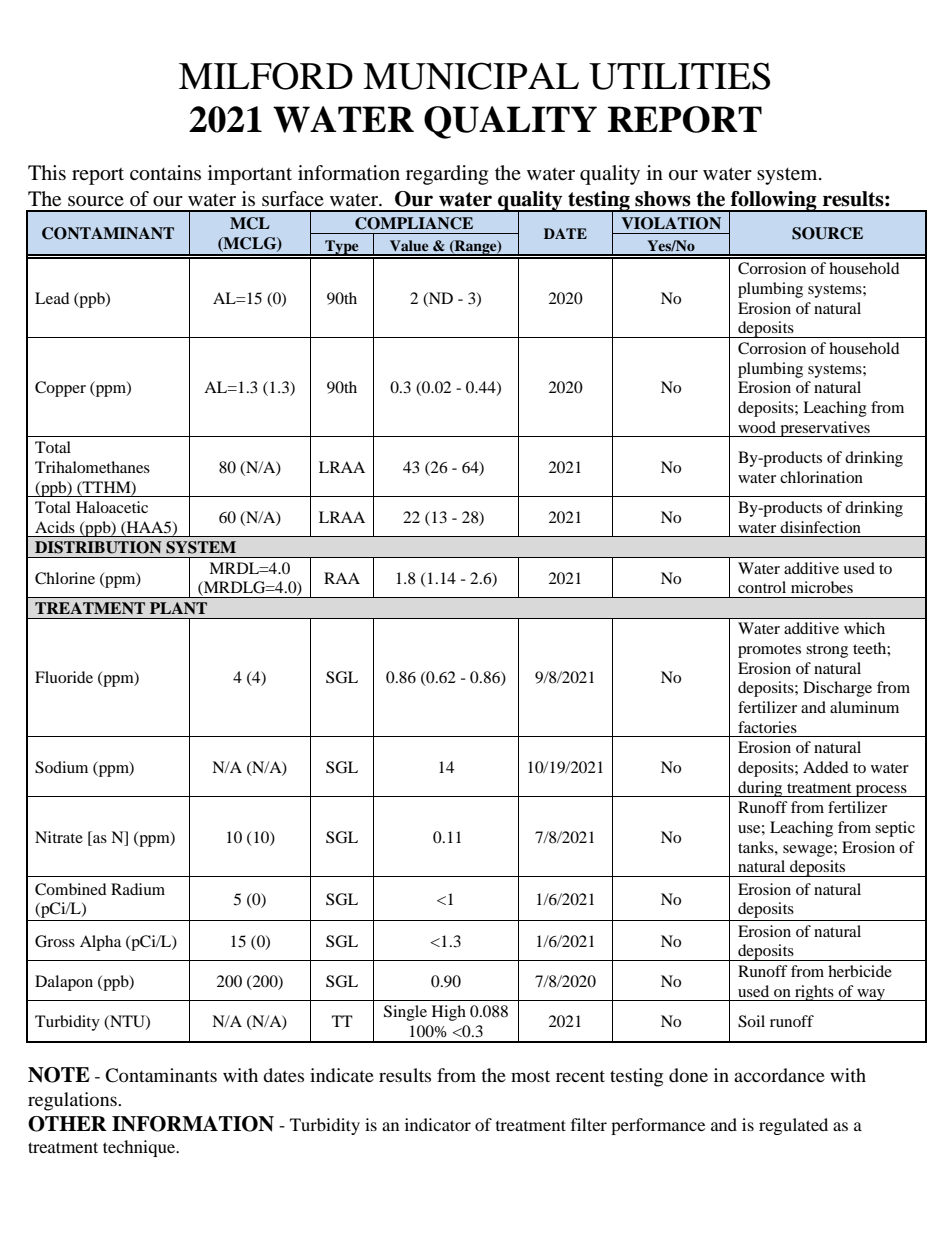 The image size is (952, 1233). I want to click on technique, so click(140, 1148).
